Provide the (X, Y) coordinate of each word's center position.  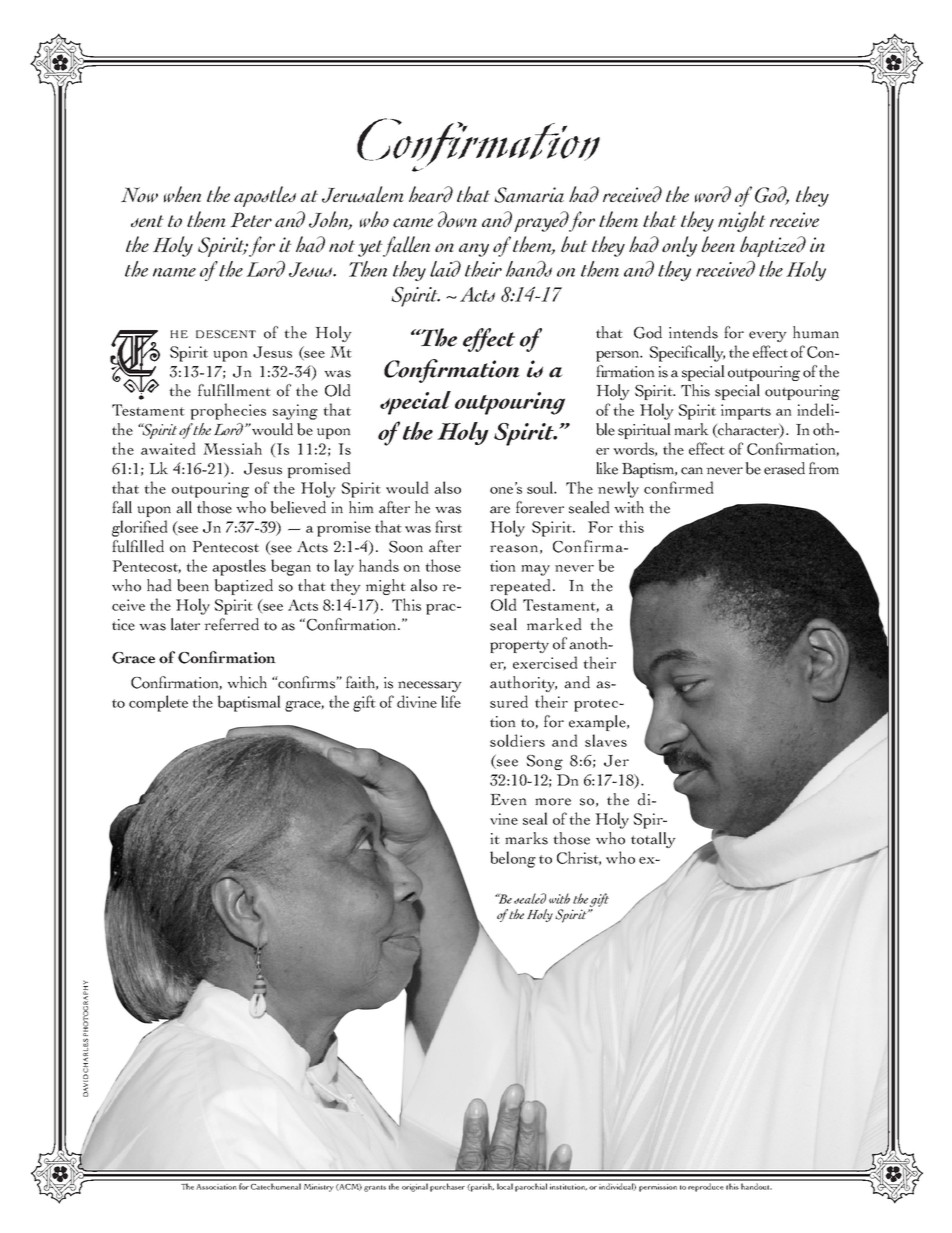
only (679, 246)
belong (513, 859)
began (291, 567)
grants (375, 1188)
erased (784, 468)
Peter (251, 219)
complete (158, 703)
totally (653, 840)
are (500, 510)
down (457, 219)
